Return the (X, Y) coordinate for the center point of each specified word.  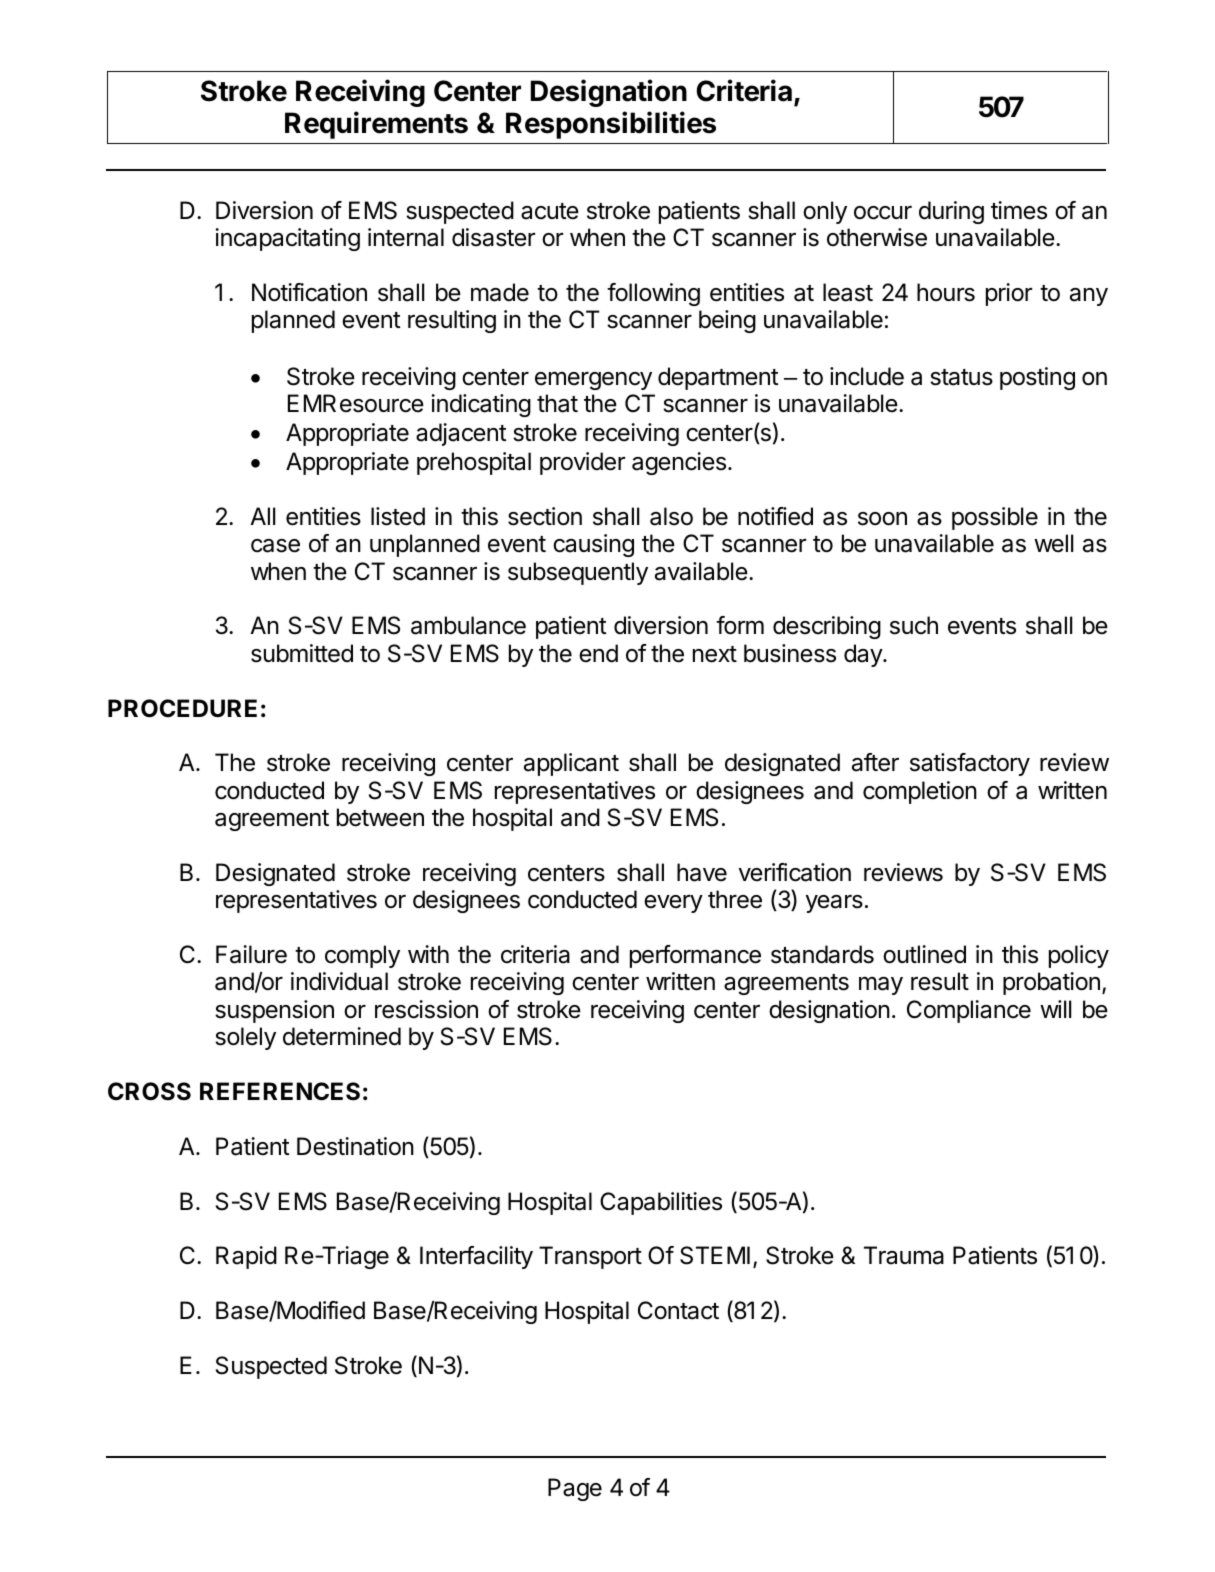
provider (582, 463)
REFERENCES (280, 1091)
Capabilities (661, 1203)
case (275, 546)
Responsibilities (611, 125)
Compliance (969, 1011)
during (951, 212)
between (380, 817)
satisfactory (970, 764)
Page (575, 1489)
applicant (571, 764)
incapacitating (287, 239)
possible (995, 518)
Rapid (246, 1257)
